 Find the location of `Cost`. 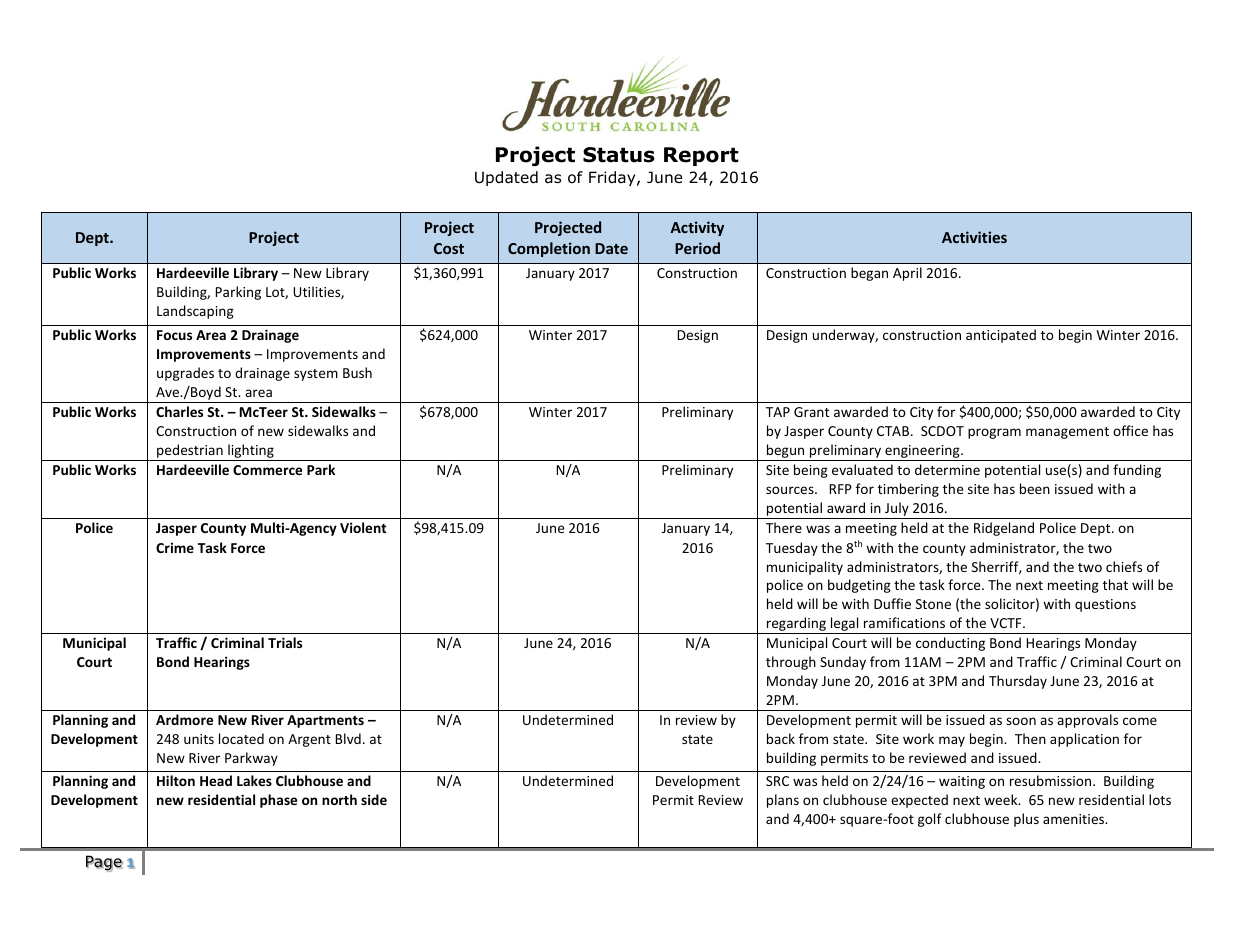

Cost is located at coordinates (449, 248).
